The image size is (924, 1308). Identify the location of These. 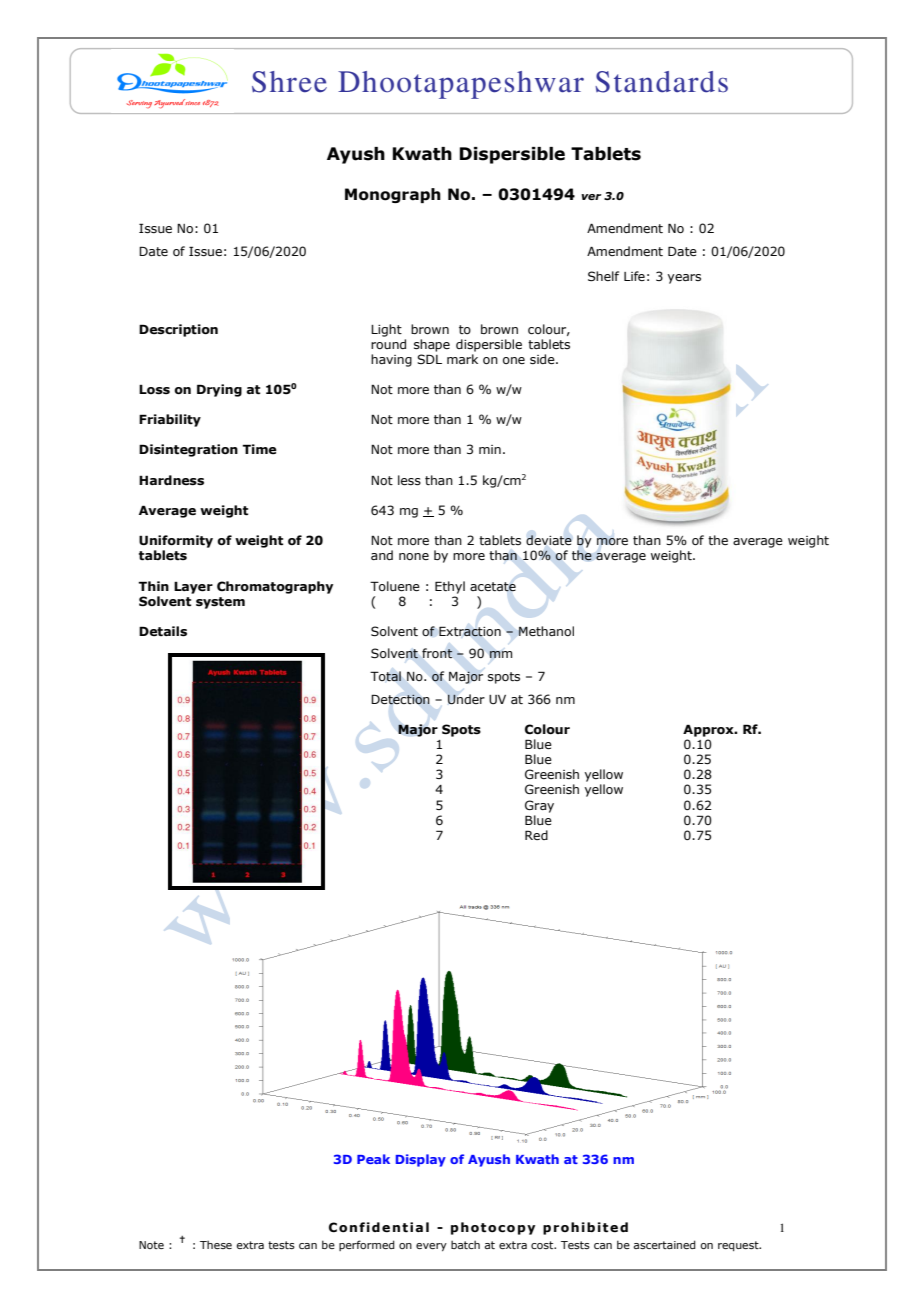
(216, 1244).
